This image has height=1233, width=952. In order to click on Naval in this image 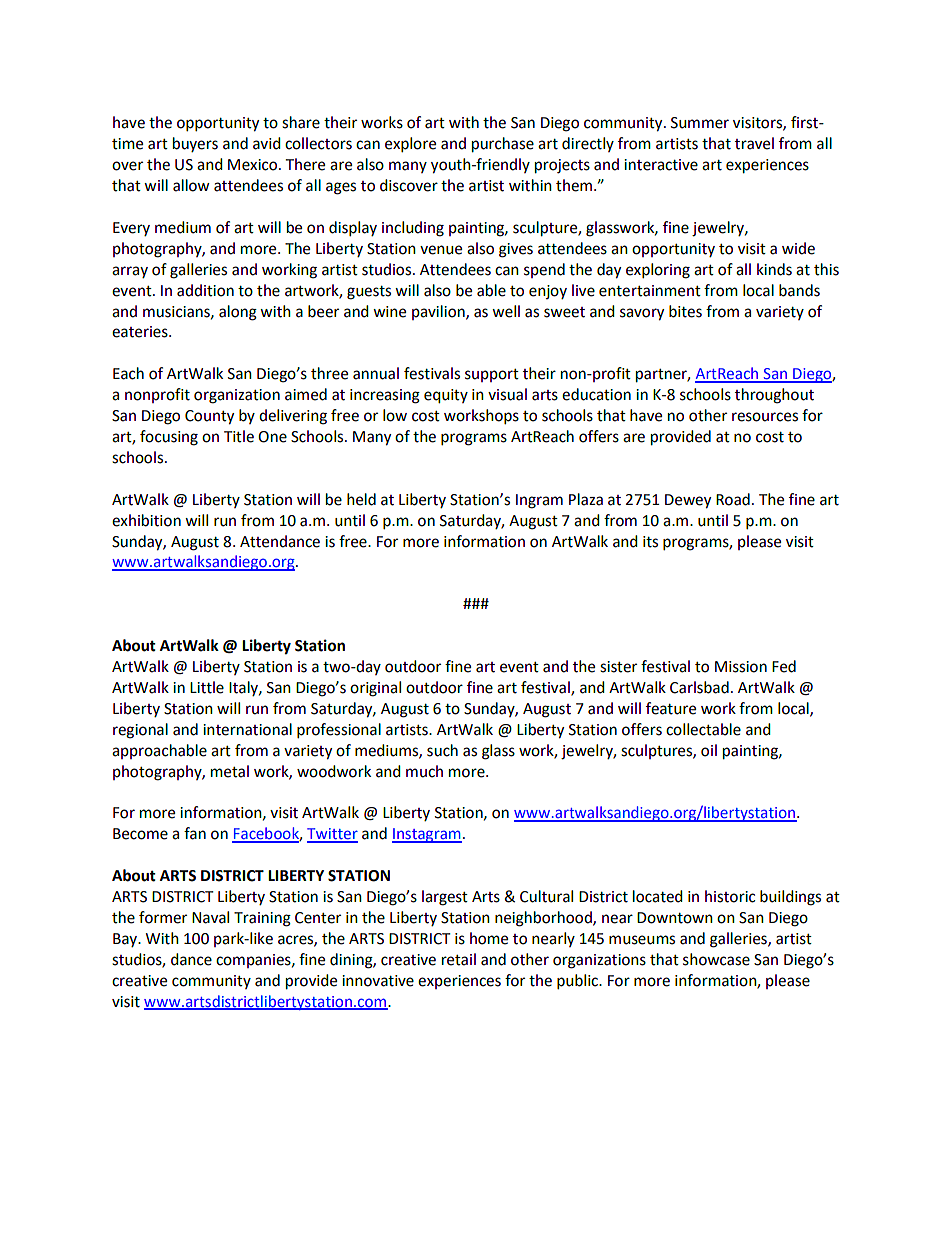, I will do `click(210, 917)`.
